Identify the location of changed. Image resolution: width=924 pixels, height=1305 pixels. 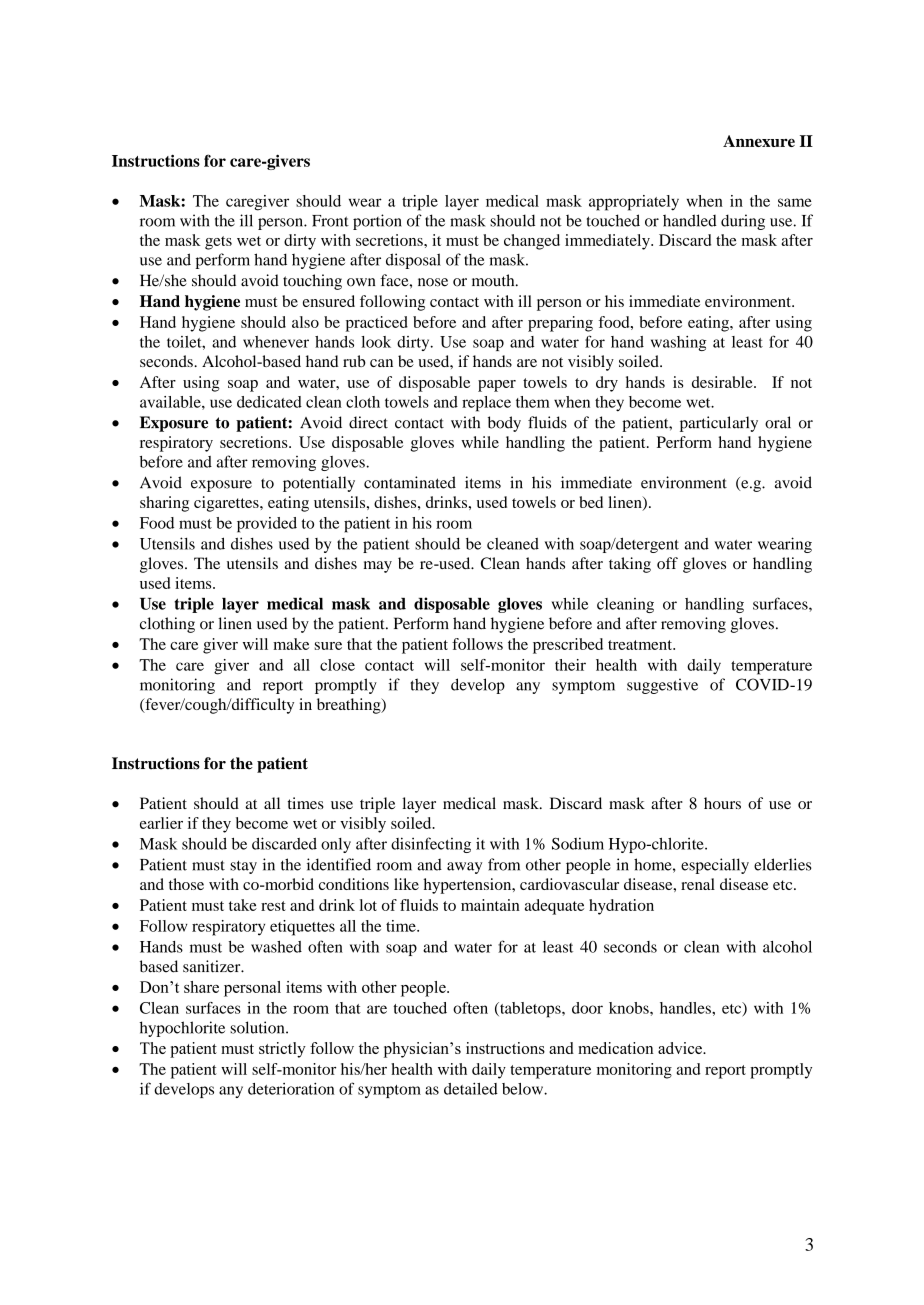
(532, 242).
